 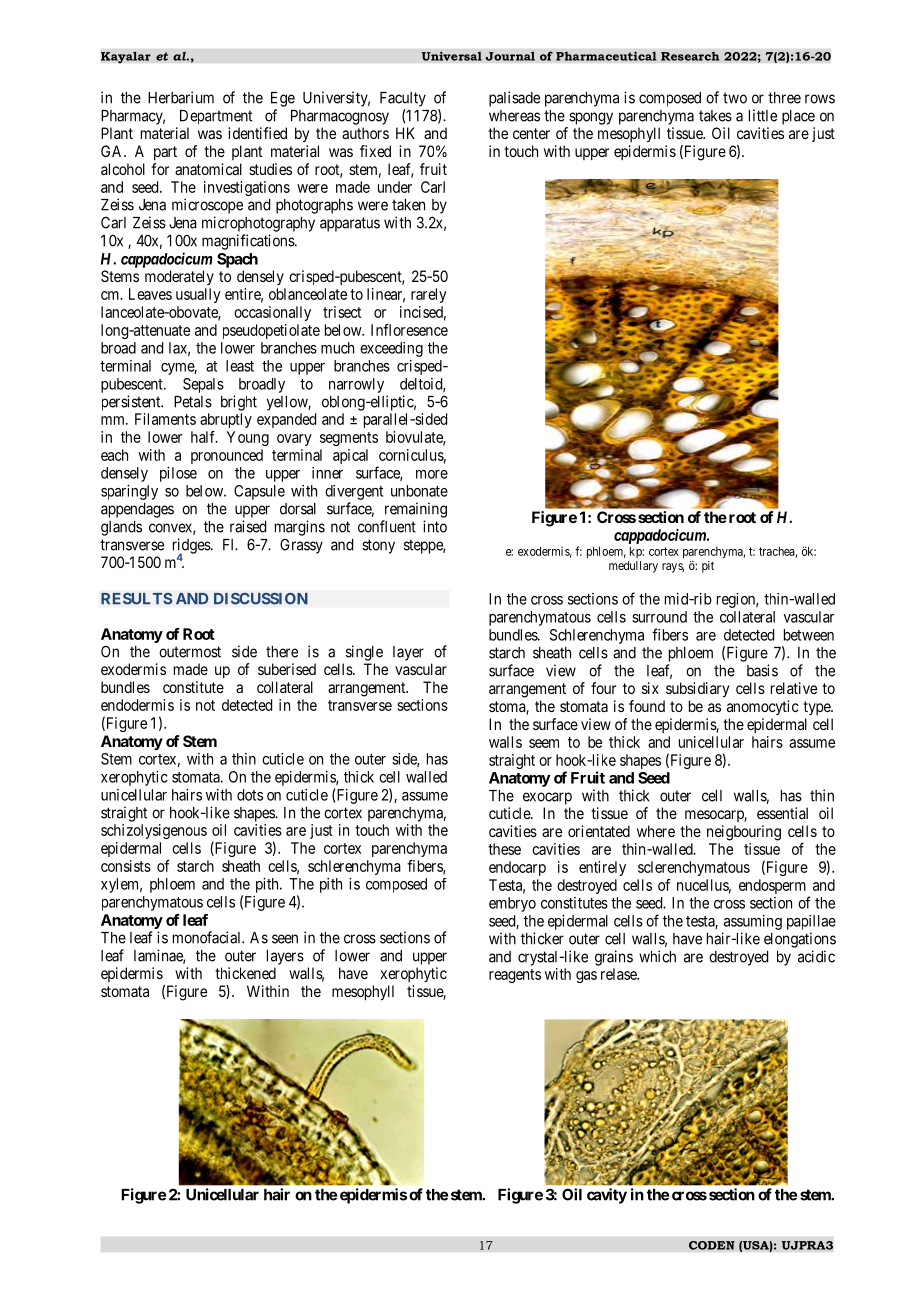 I want to click on two, so click(x=735, y=98).
